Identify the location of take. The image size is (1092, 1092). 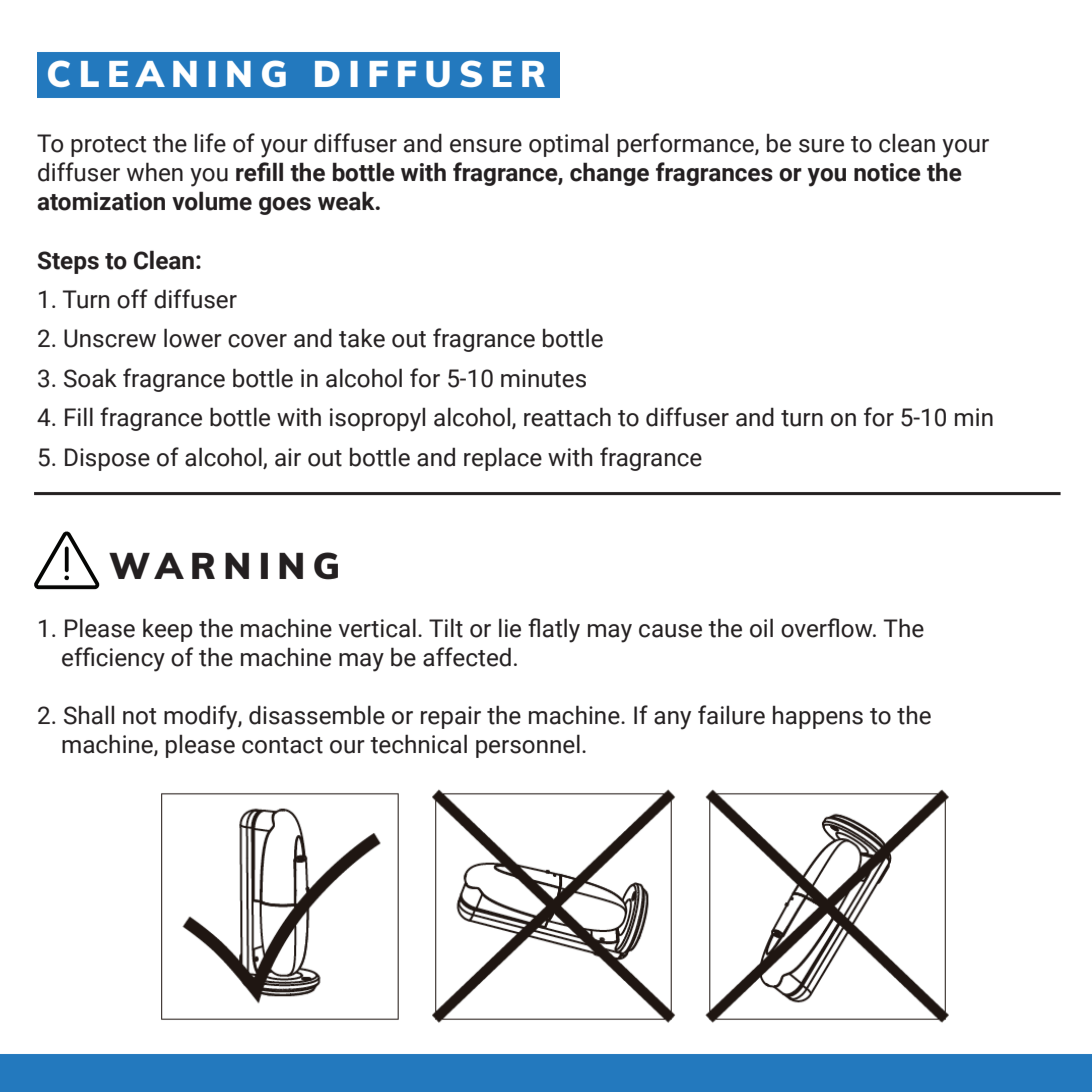
(362, 338).
